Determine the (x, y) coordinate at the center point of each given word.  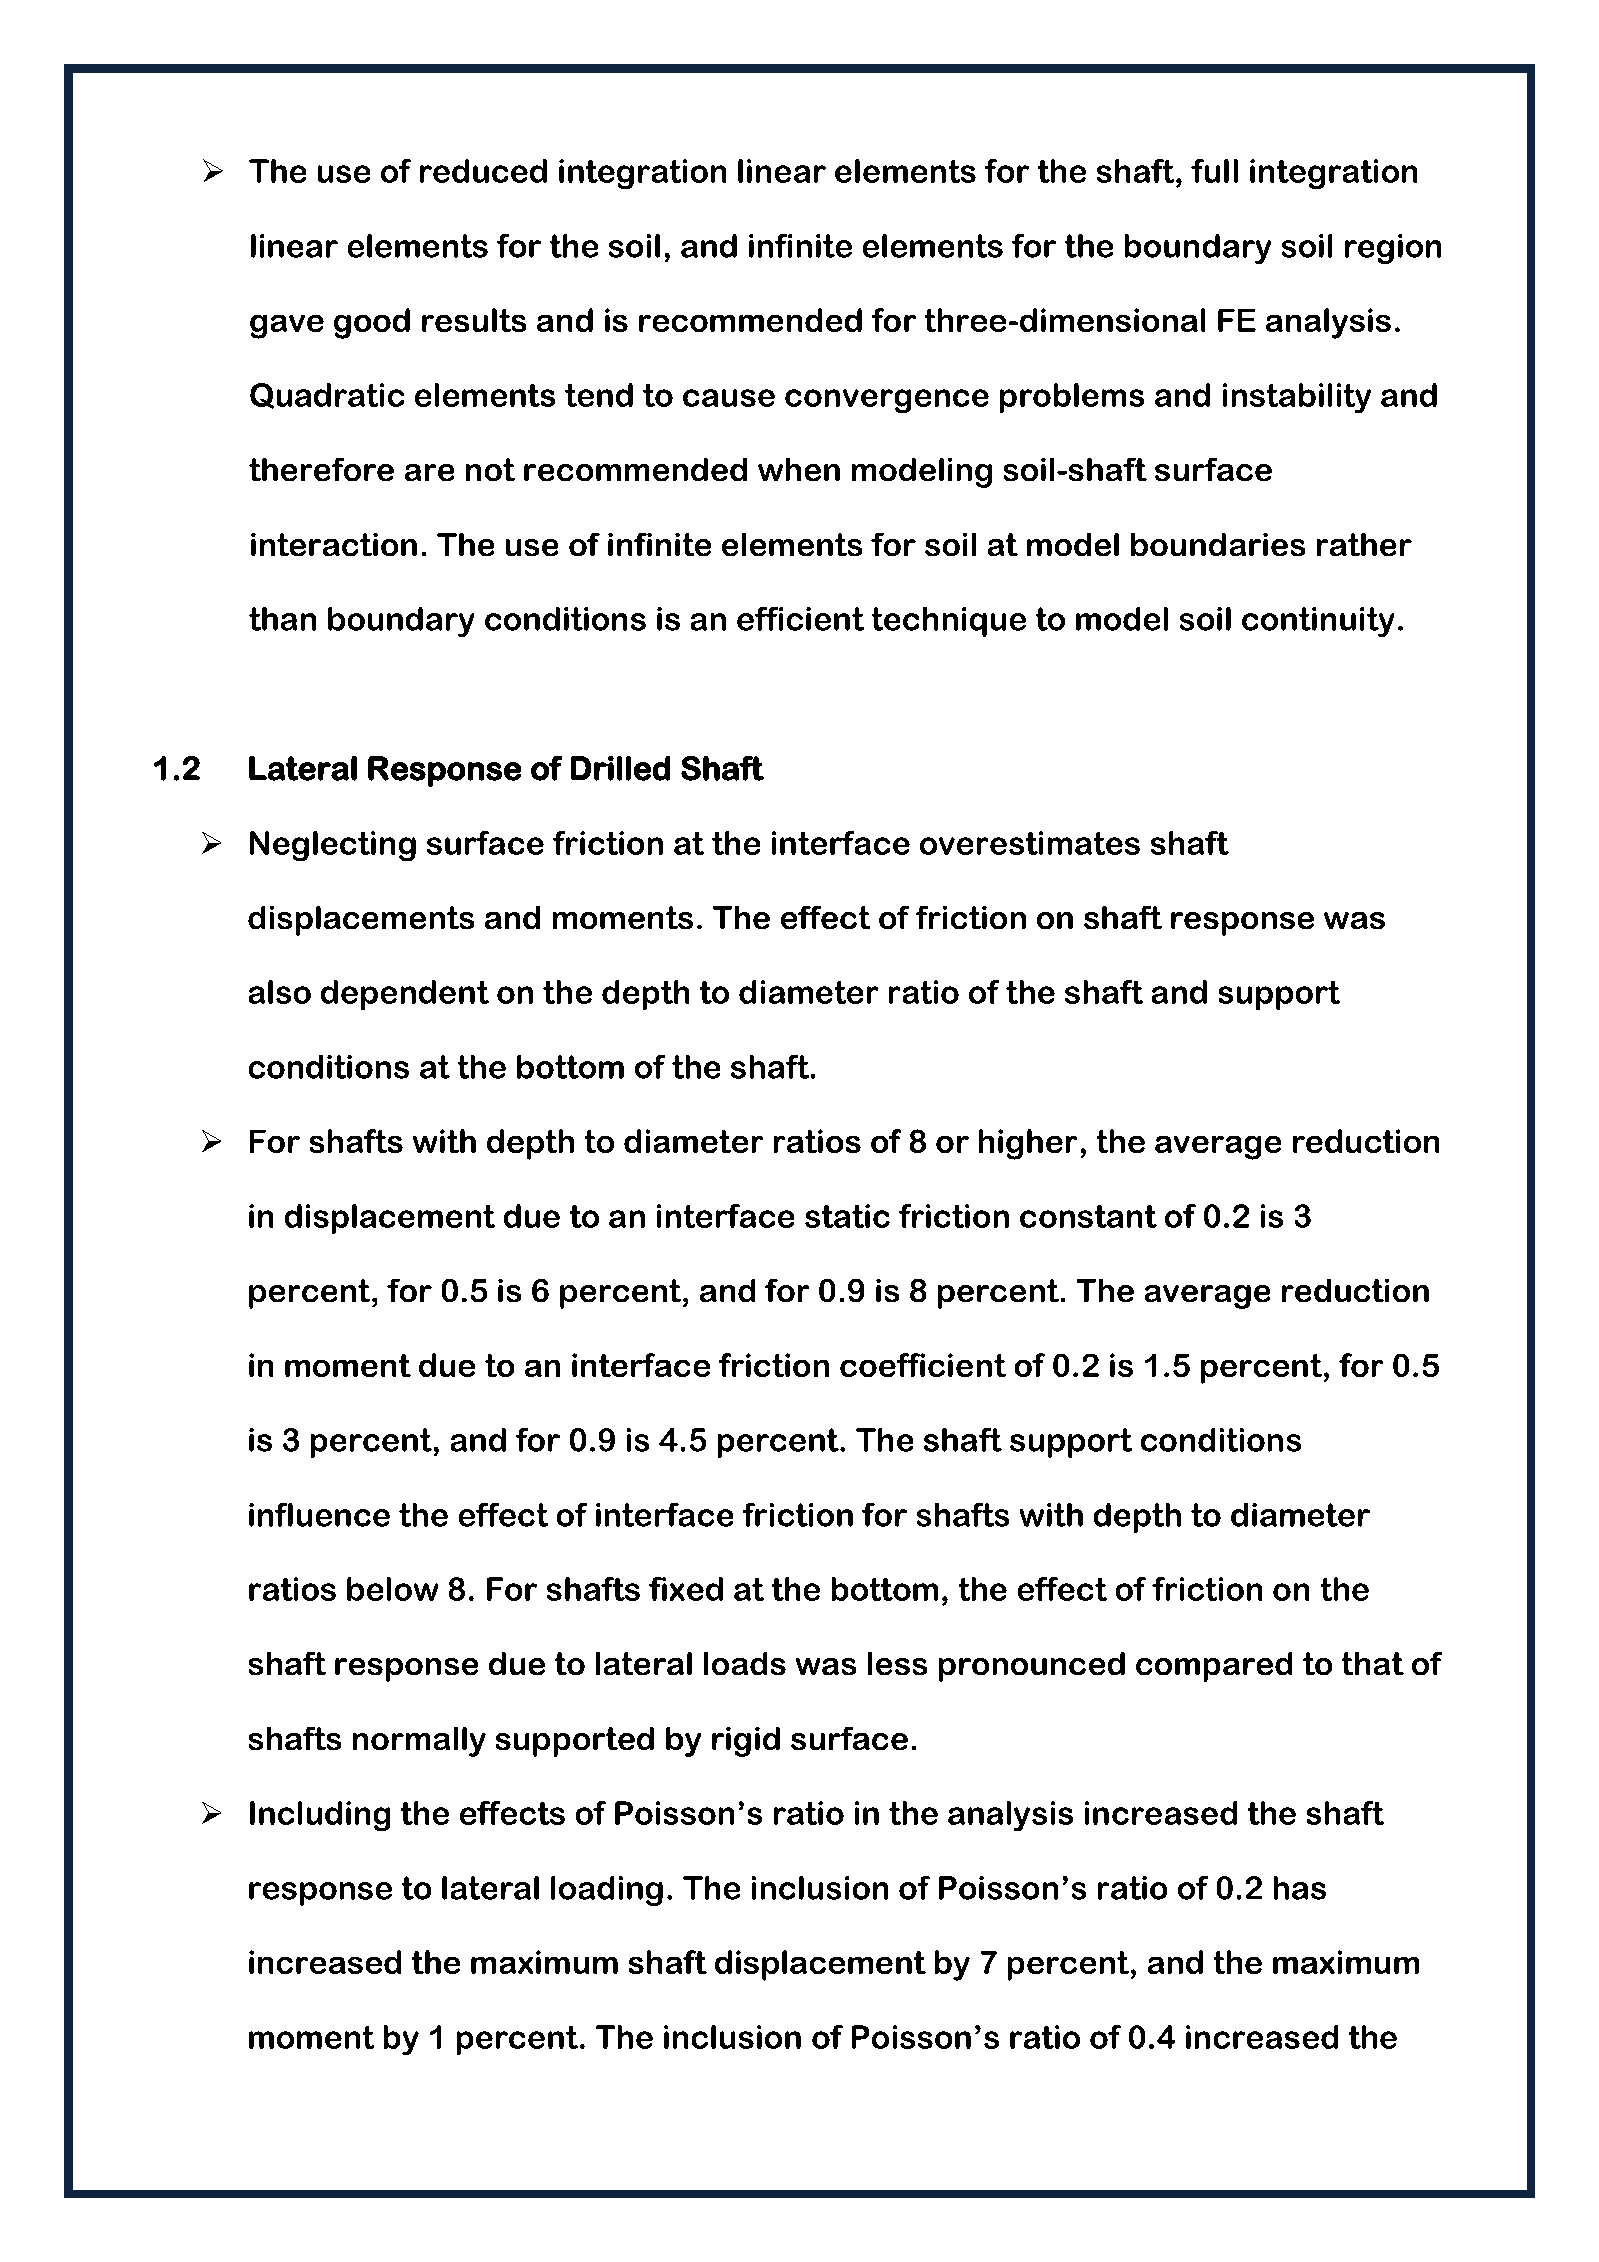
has (1300, 1888)
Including (320, 1816)
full (1214, 171)
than (282, 619)
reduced (483, 171)
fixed (686, 1589)
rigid (746, 1742)
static (847, 1216)
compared (1214, 1667)
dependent (405, 995)
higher (1028, 1144)
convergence (887, 401)
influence (319, 1515)
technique (949, 622)
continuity (1318, 622)
